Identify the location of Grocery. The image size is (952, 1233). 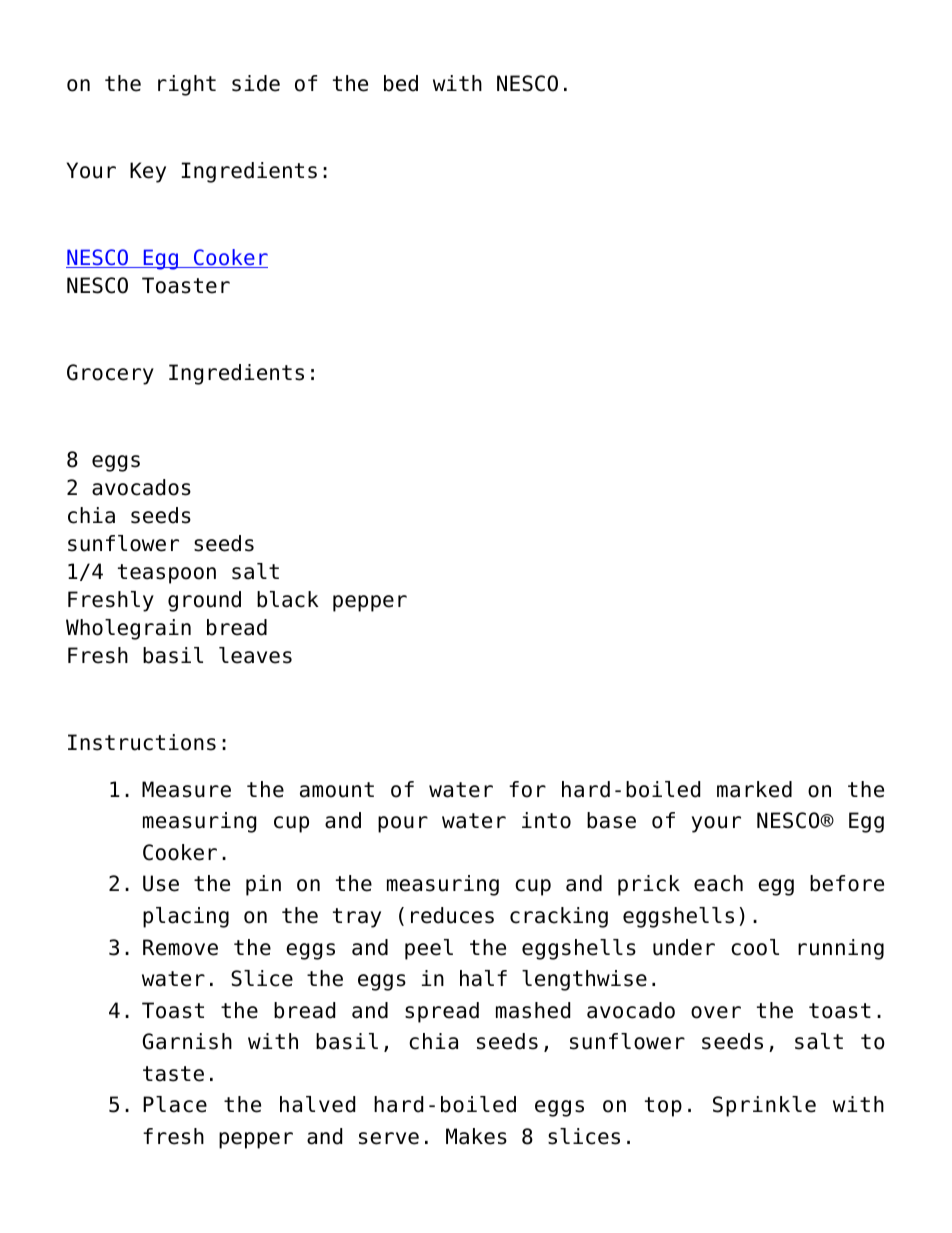
(110, 374).
